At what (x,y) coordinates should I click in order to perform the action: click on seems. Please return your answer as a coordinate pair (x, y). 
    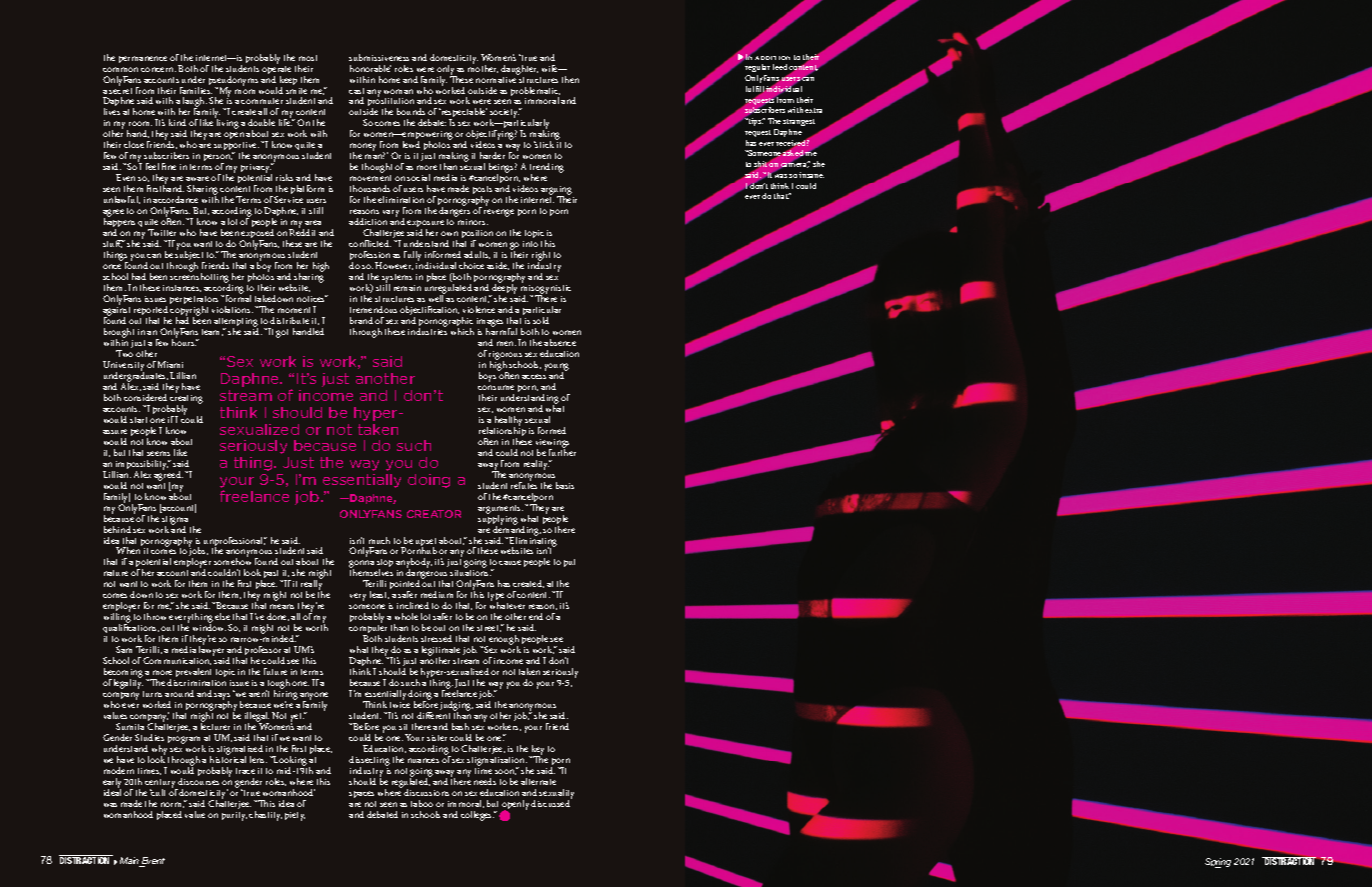
    Looking at the image, I should click on (158, 453).
